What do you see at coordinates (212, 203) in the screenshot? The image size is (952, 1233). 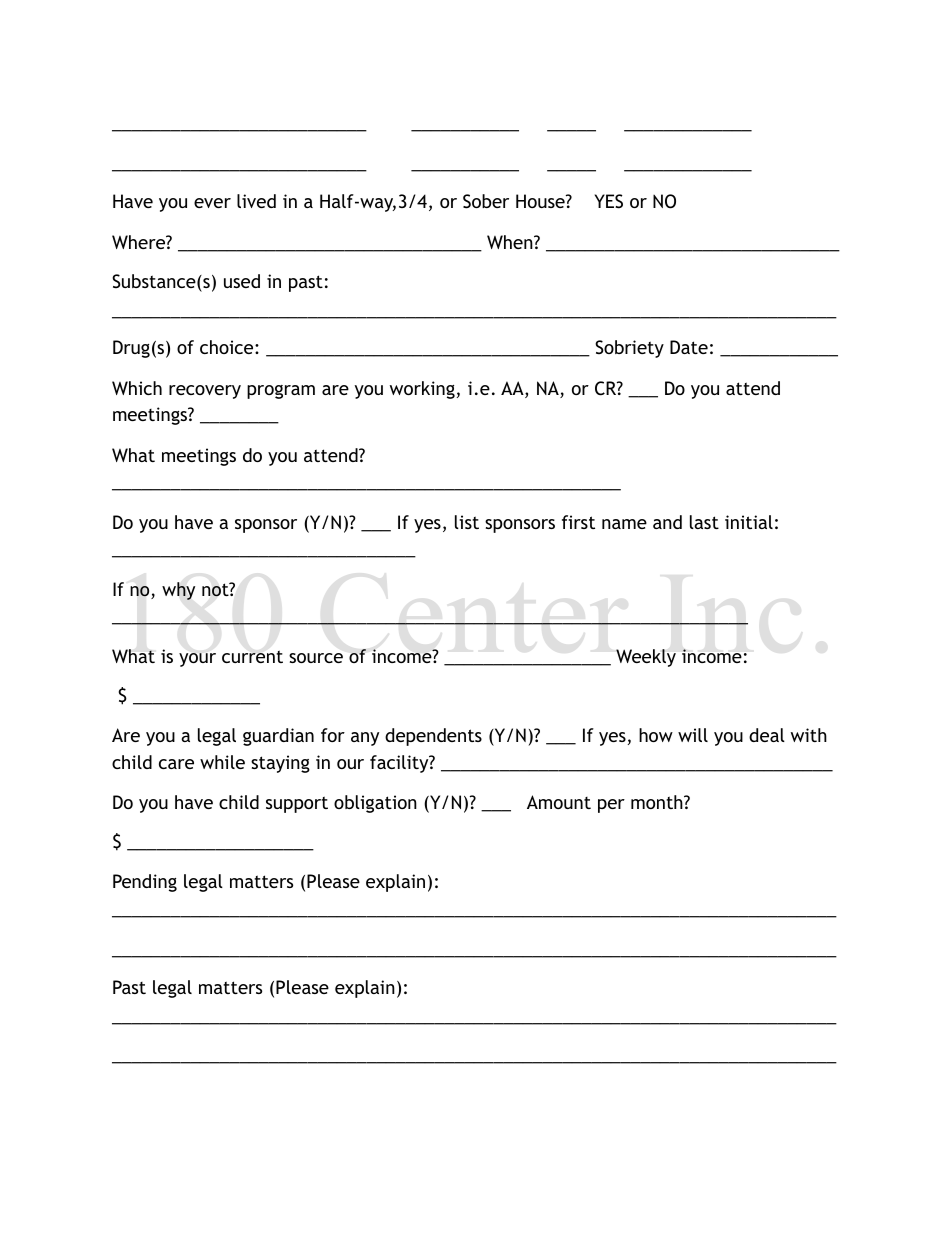 I see `ever` at bounding box center [212, 203].
